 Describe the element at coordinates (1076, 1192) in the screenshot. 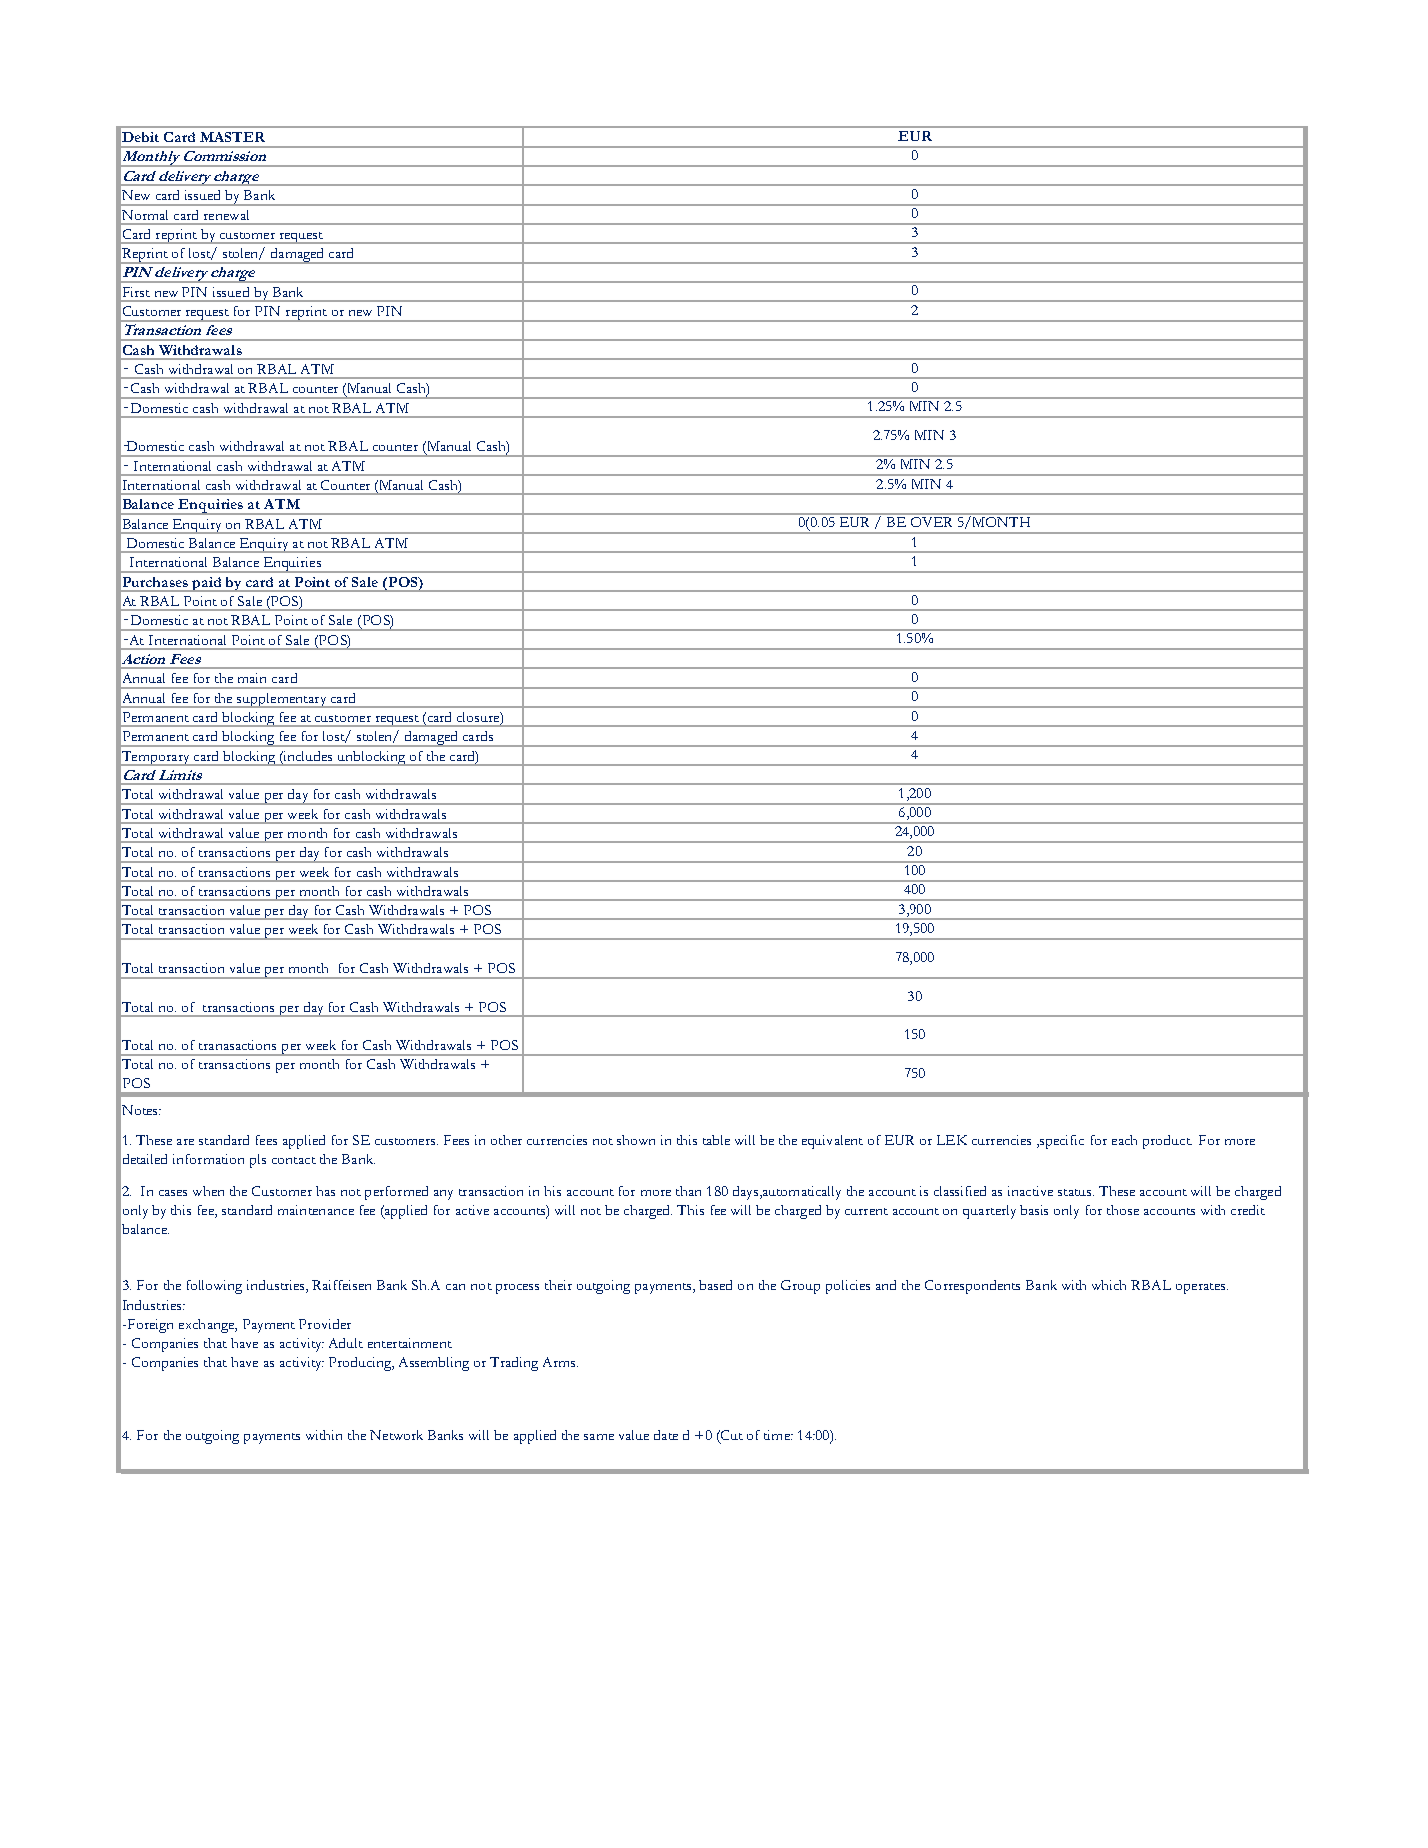

I see `status` at that location.
